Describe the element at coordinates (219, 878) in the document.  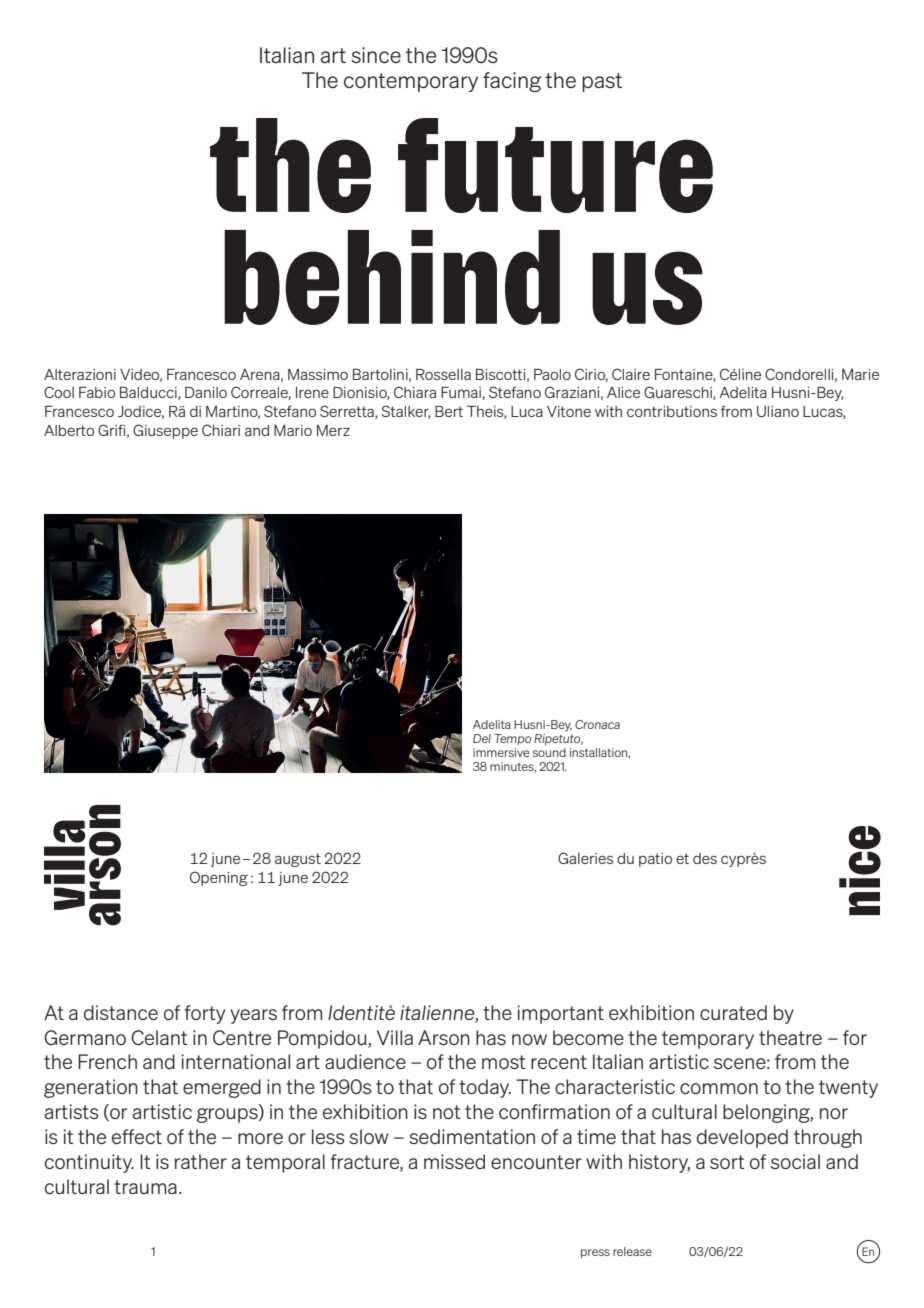
I see `Opening` at that location.
